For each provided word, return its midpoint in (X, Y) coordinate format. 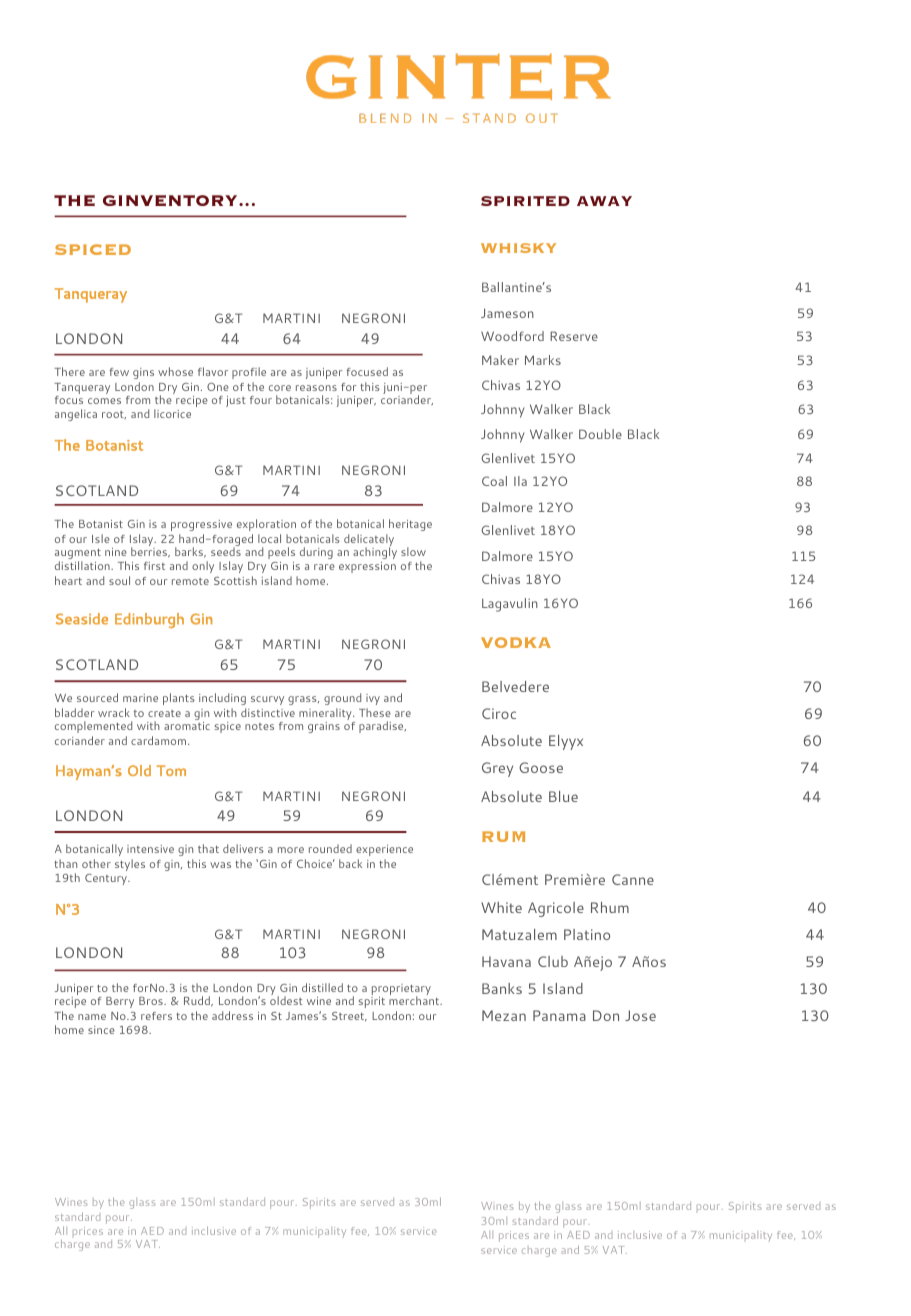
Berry (120, 1002)
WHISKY (518, 248)
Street (349, 1016)
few (119, 372)
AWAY (604, 201)
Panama (559, 1015)
